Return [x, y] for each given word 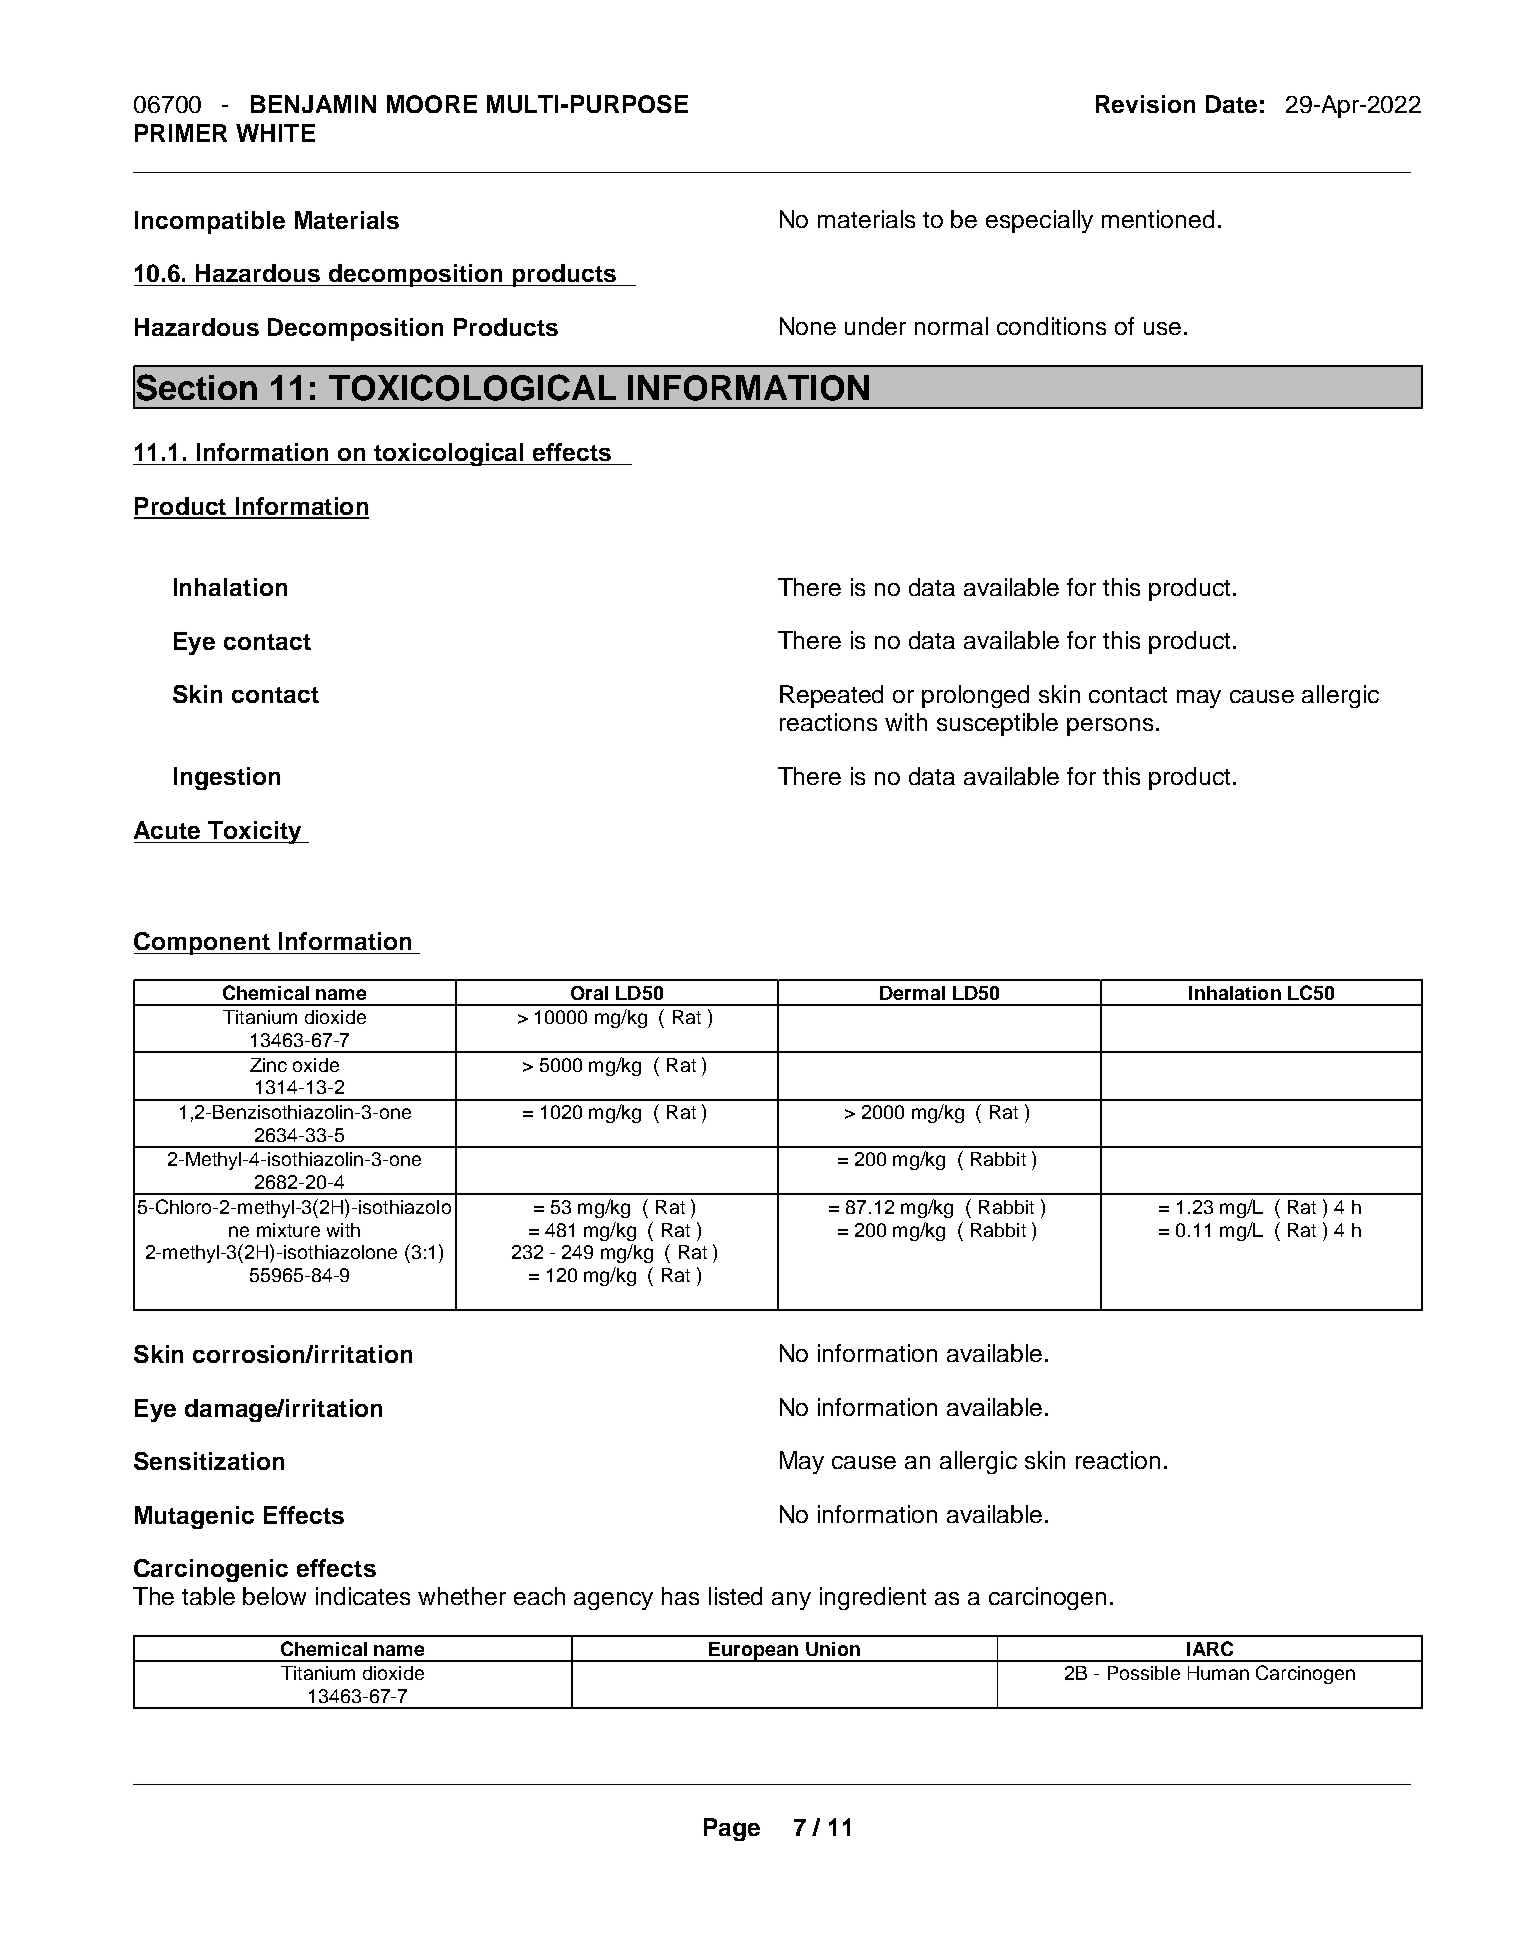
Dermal [912, 993]
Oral [589, 993]
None [808, 326]
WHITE [275, 133]
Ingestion [227, 778]
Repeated [831, 696]
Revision [1145, 104]
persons [1110, 727]
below [274, 1596]
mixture [288, 1230]
